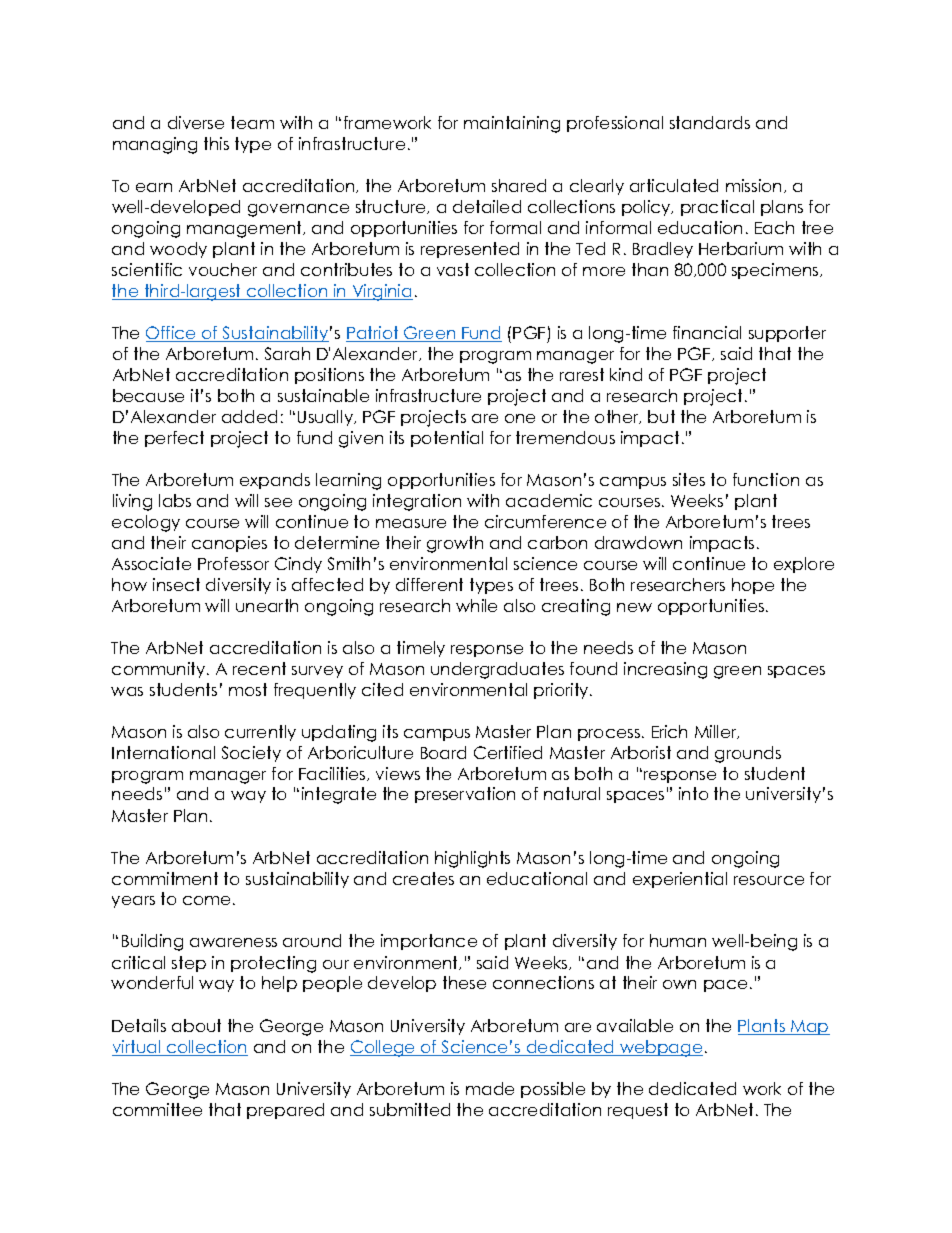 Image resolution: width=952 pixels, height=1233 pixels. I want to click on unearth, so click(267, 605).
